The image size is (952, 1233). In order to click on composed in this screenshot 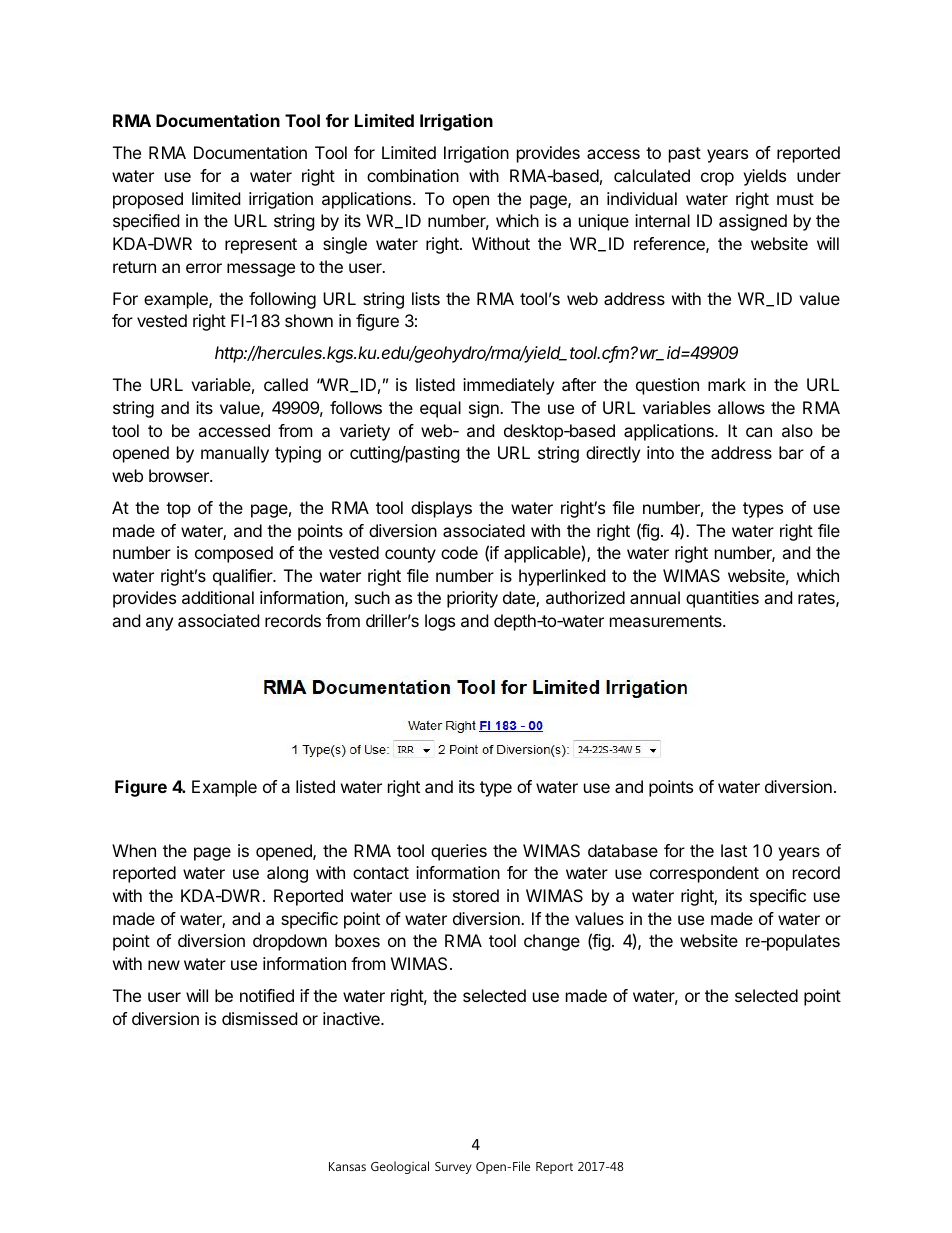, I will do `click(234, 554)`.
